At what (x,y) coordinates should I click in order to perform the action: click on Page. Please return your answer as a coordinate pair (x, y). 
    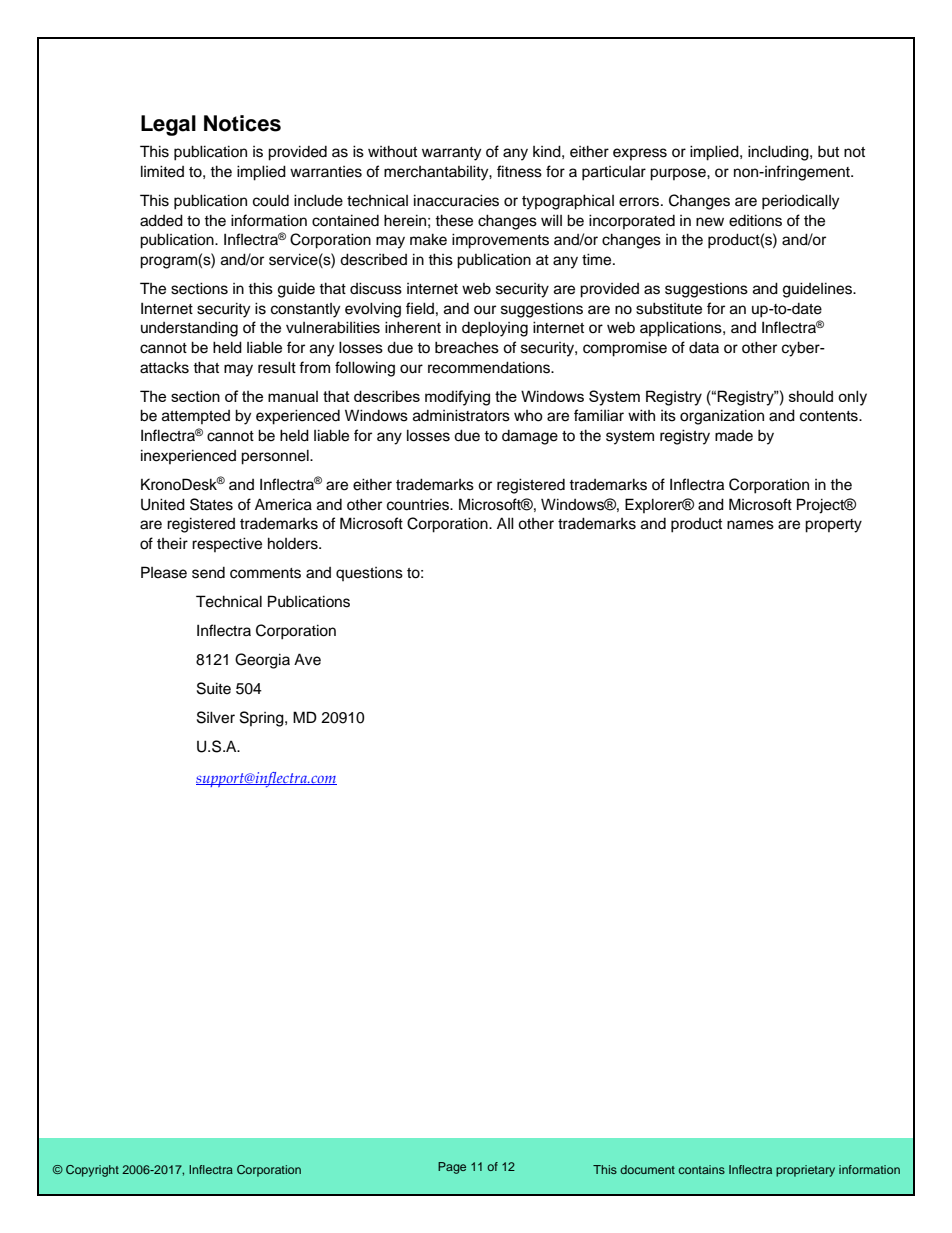
    Looking at the image, I should click on (452, 1168).
